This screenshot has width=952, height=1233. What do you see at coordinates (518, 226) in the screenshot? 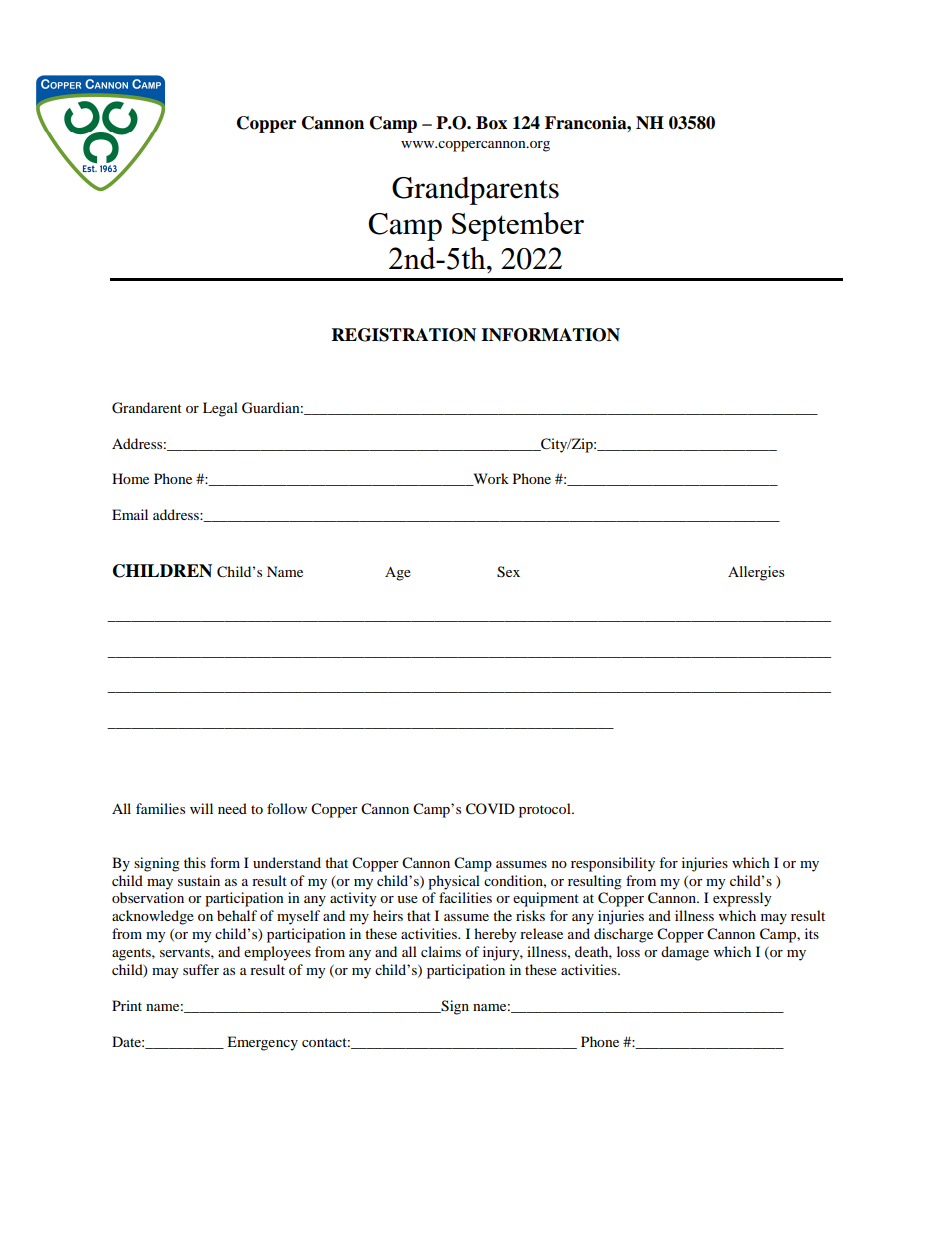
I see `September` at bounding box center [518, 226].
